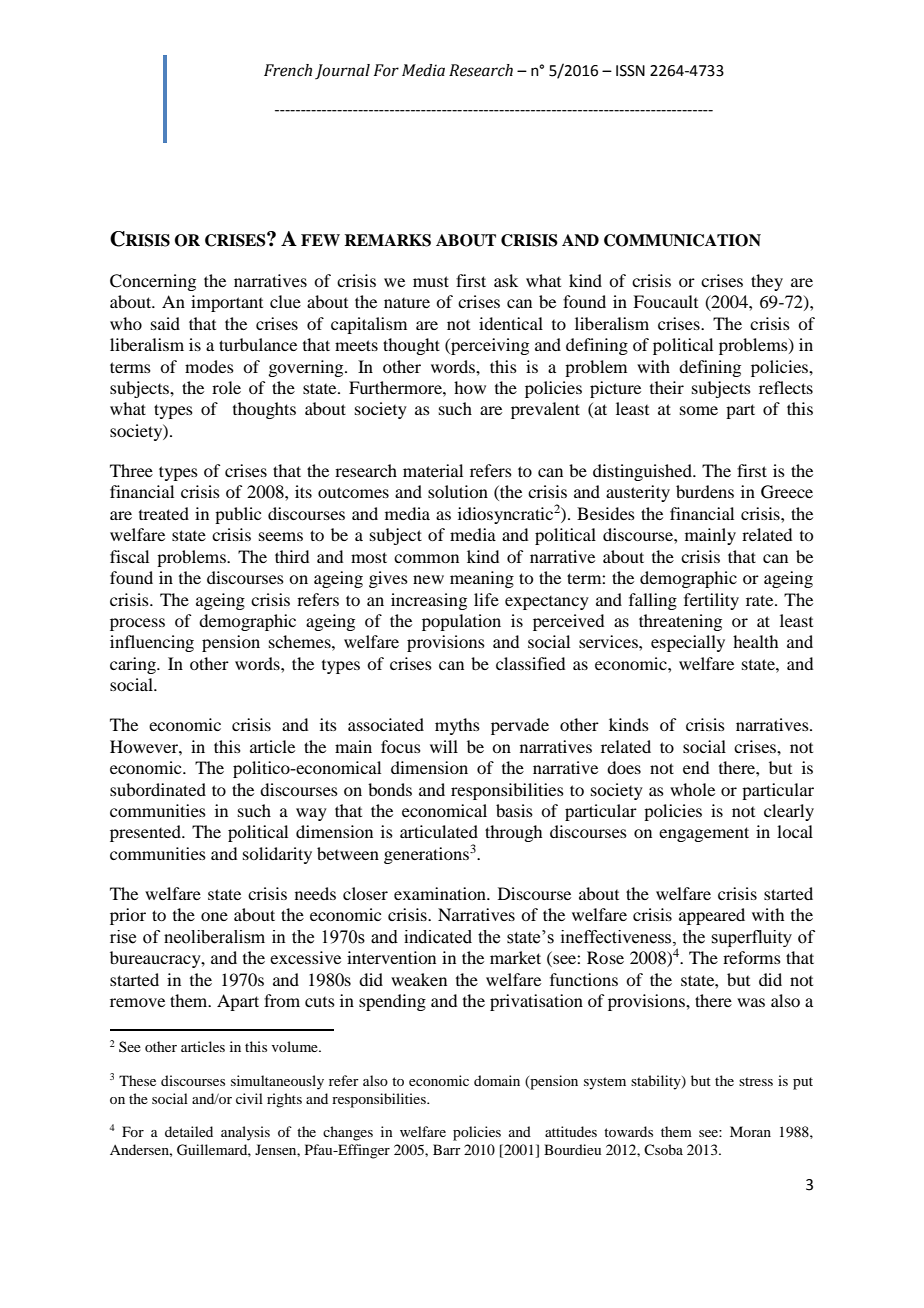  I want to click on fertility, so click(711, 601).
